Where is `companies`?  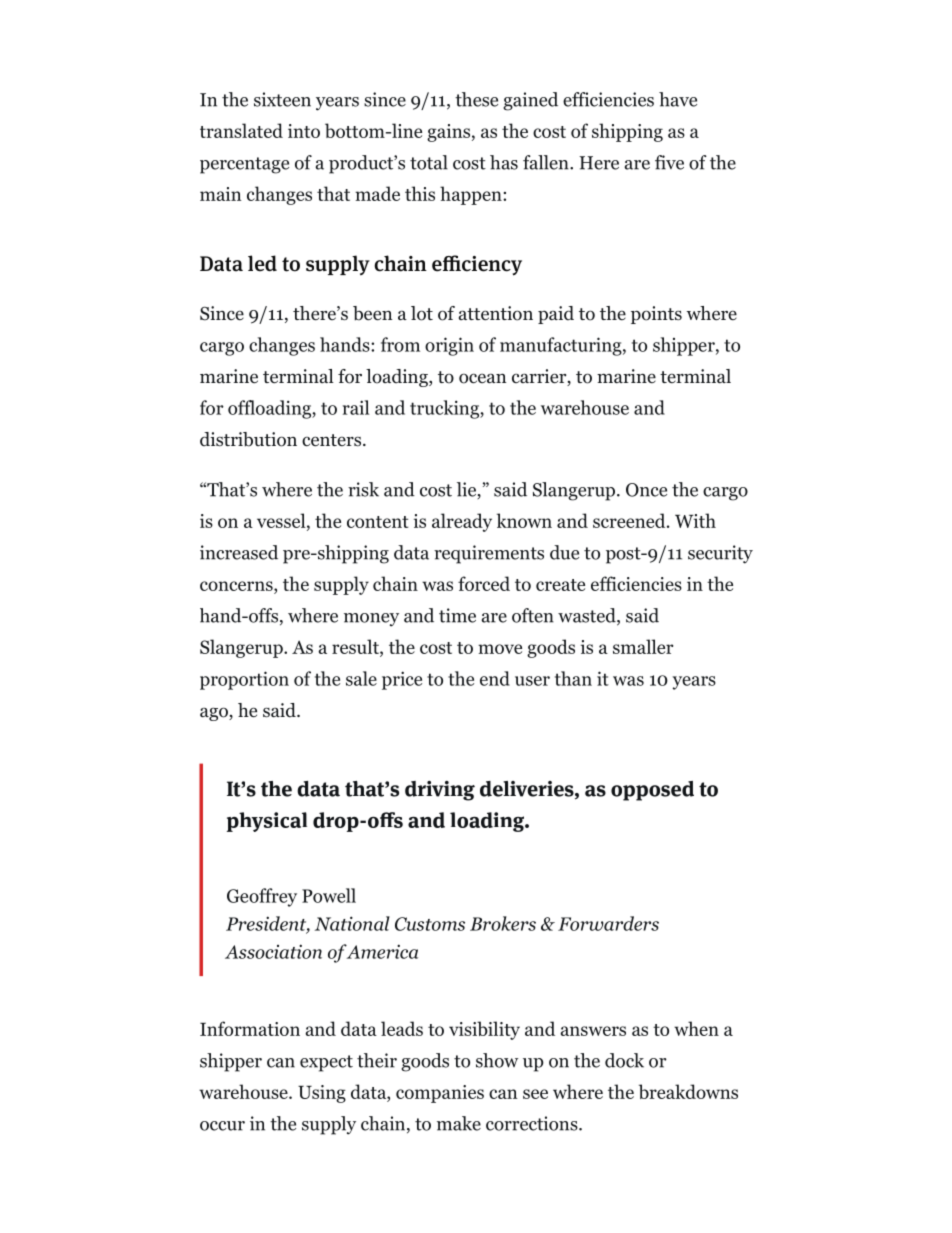
companies is located at coordinates (440, 1094).
